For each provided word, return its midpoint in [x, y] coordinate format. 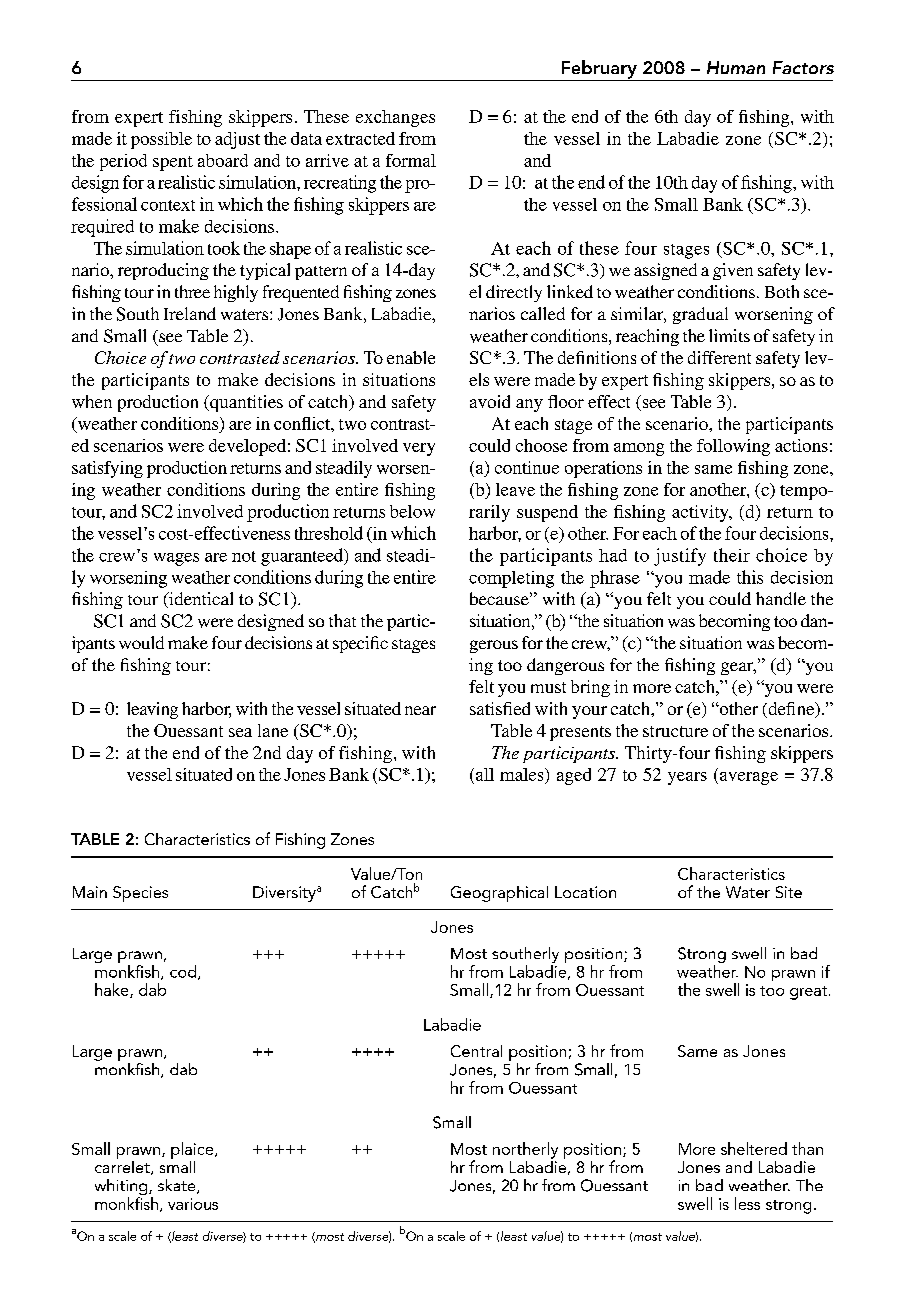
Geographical [499, 894]
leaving [152, 710]
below [412, 511]
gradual [700, 315]
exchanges [395, 118]
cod [184, 972]
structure [675, 731]
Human [736, 67]
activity [701, 513]
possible [161, 140]
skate [178, 1186]
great [810, 993]
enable [411, 357]
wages [176, 559]
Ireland [190, 313]
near [420, 710]
